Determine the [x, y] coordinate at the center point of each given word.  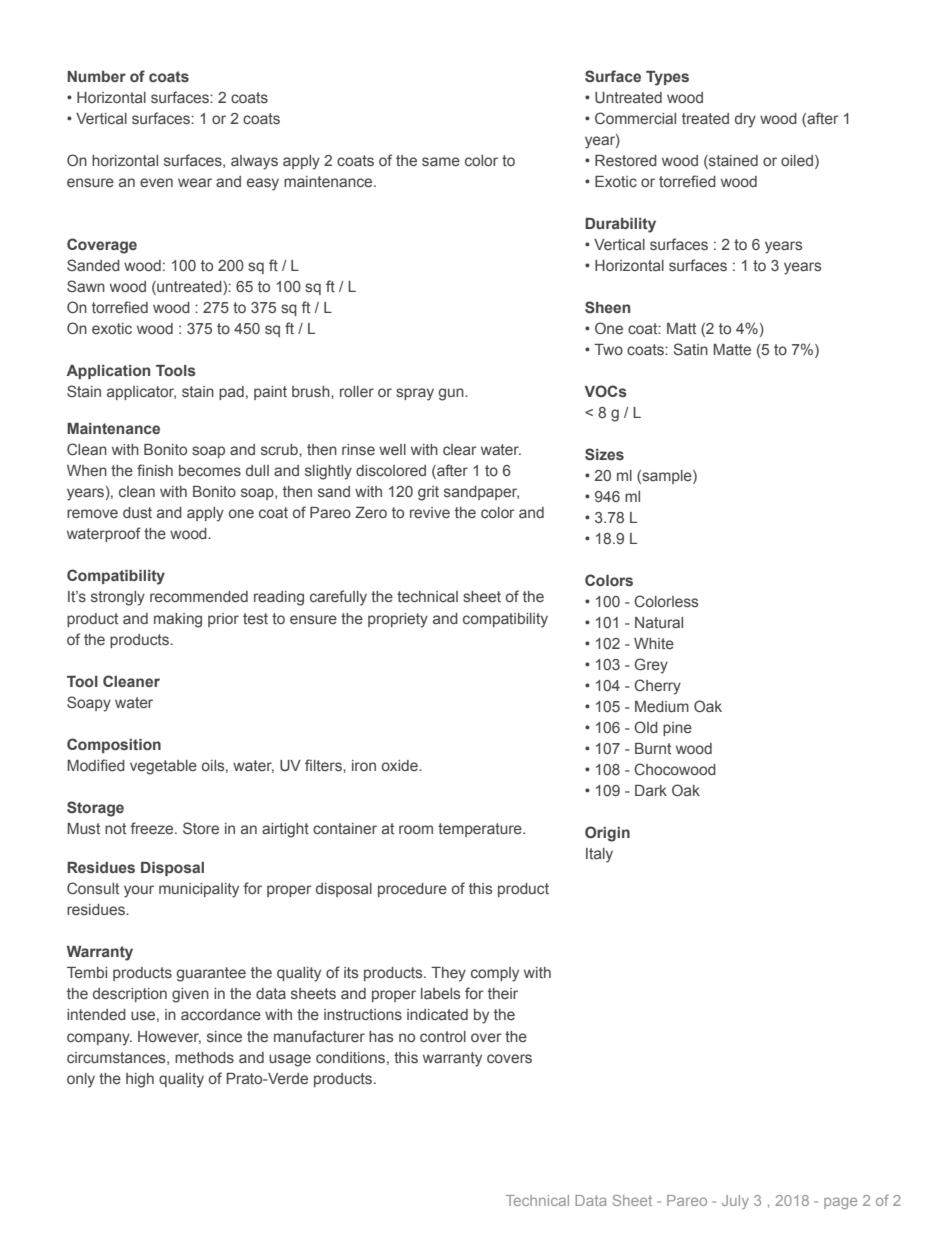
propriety [398, 620]
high [140, 1080]
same [441, 161]
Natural [659, 622]
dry [745, 120]
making [178, 620]
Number [96, 76]
